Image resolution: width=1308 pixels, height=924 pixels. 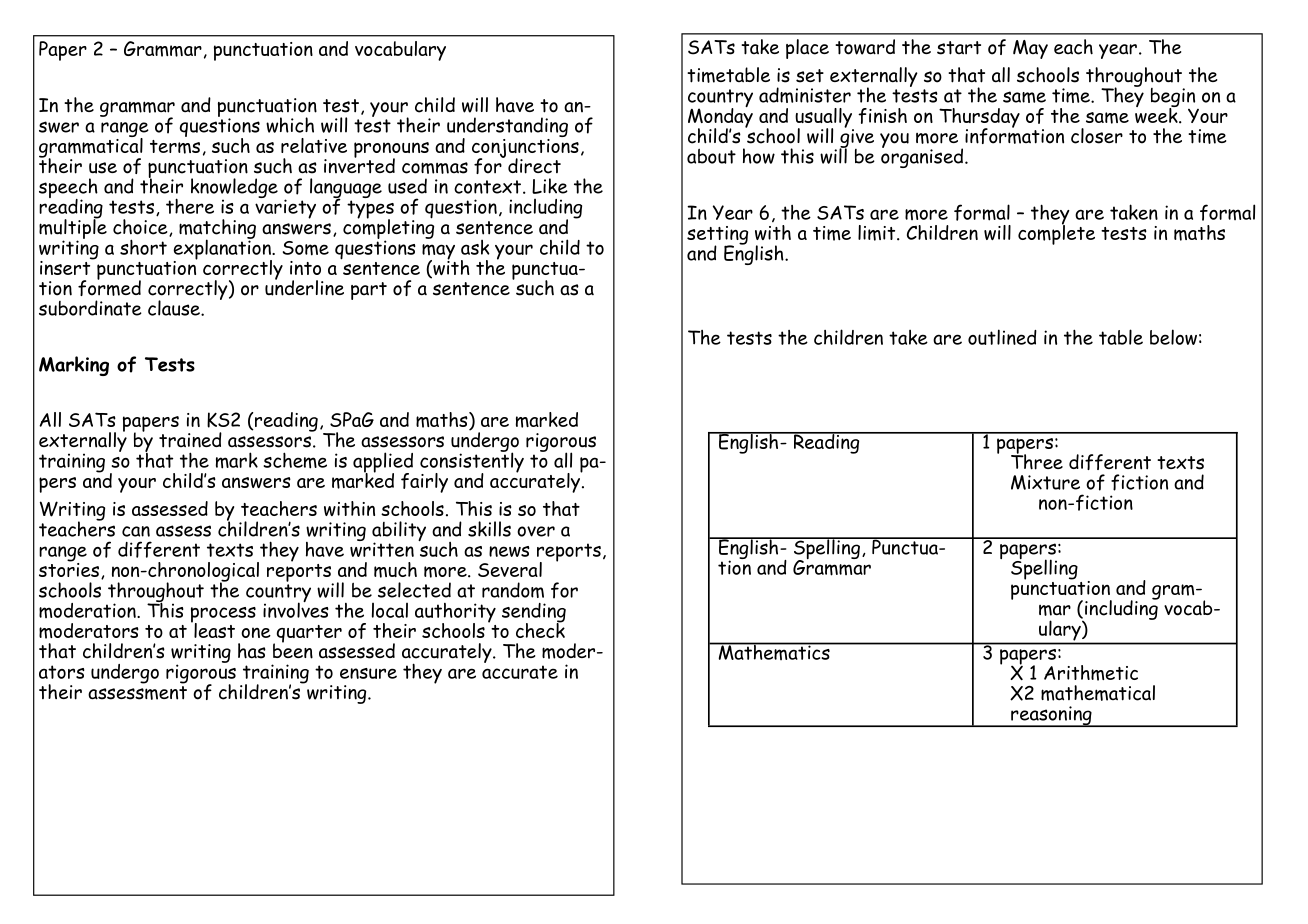 I want to click on Monday, so click(x=720, y=117).
